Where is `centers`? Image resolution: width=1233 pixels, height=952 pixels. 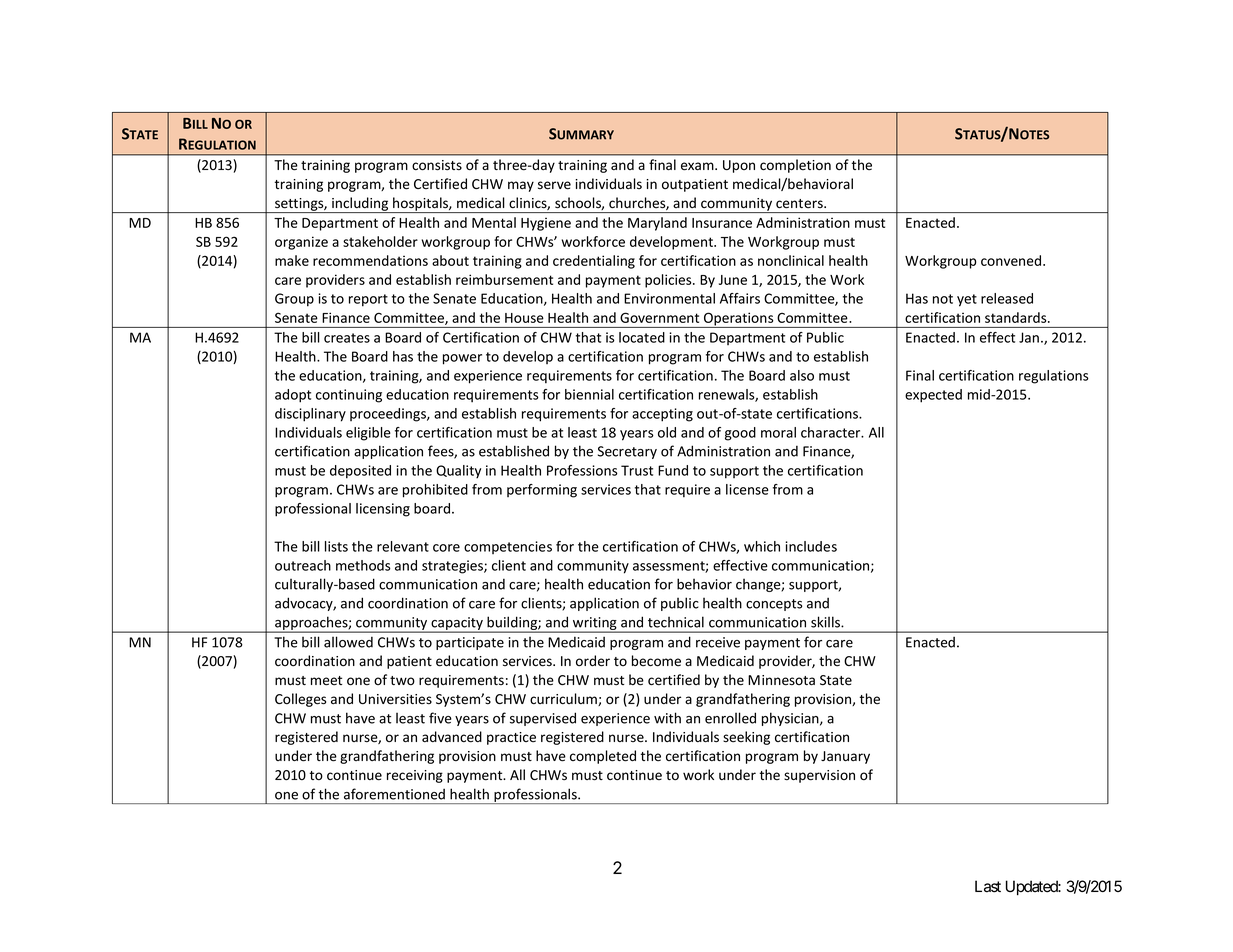 centers is located at coordinates (800, 204).
